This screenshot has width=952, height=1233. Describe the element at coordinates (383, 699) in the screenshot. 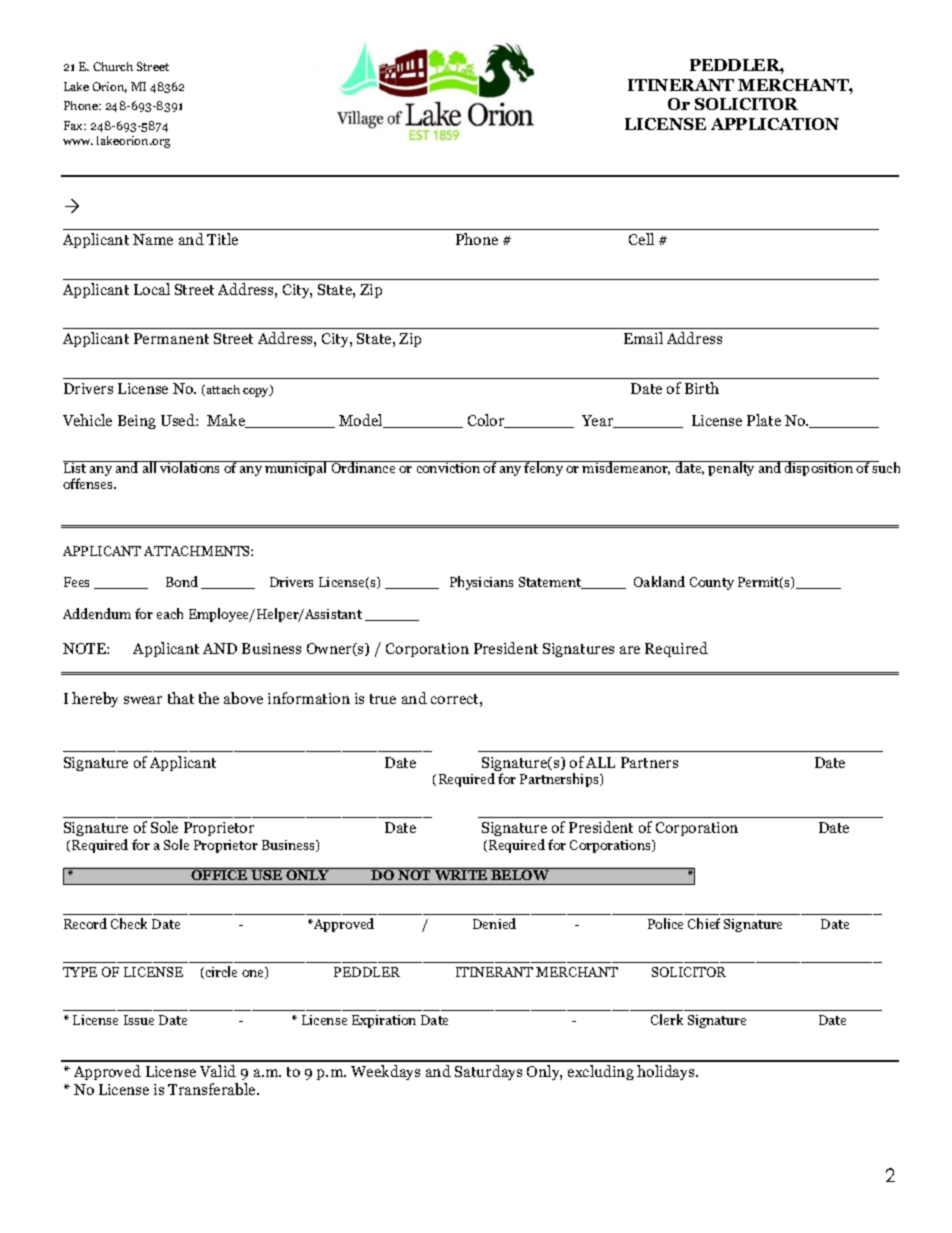

I see `true` at that location.
